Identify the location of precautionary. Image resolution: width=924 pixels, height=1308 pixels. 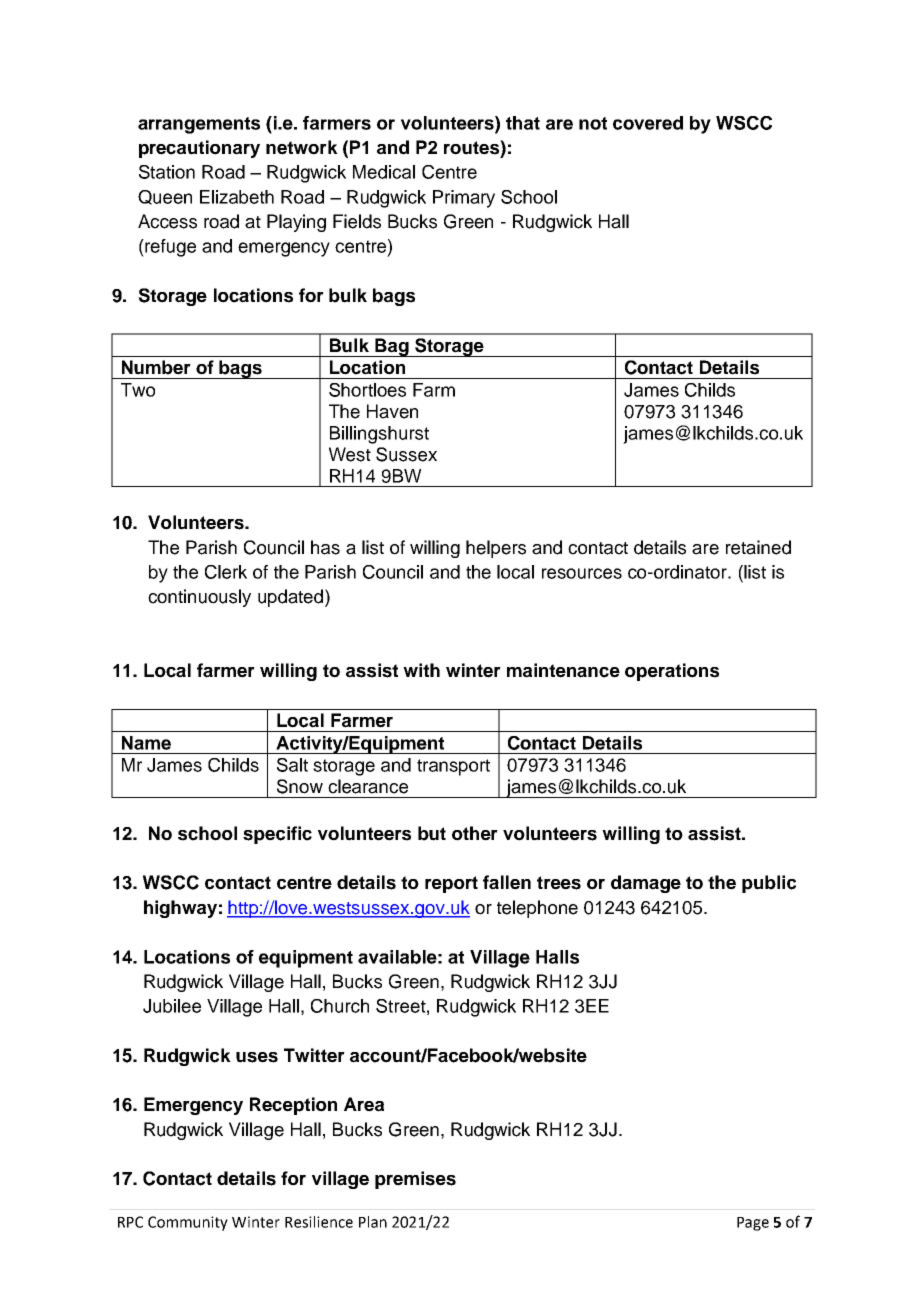
(199, 149).
